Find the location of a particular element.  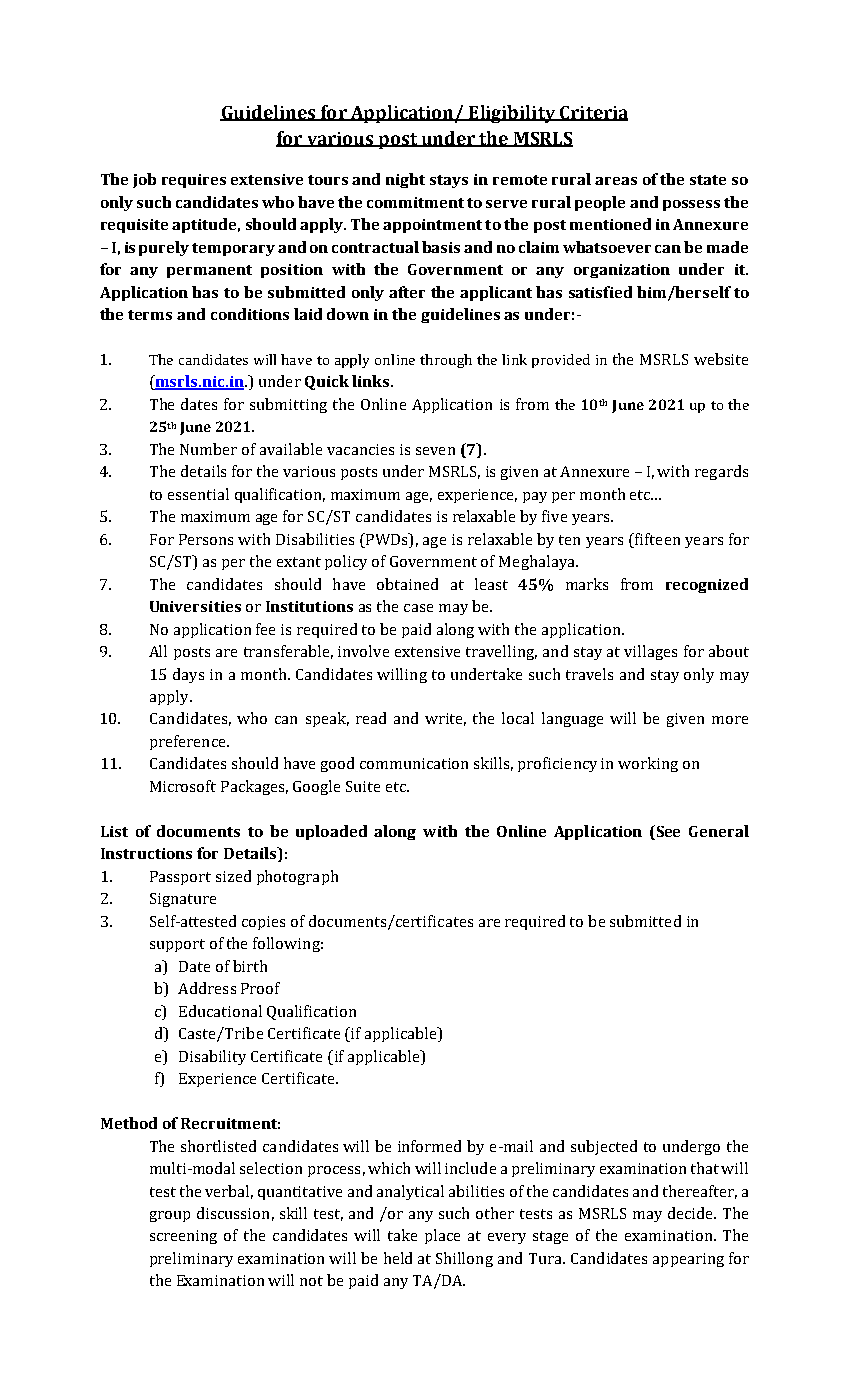

General is located at coordinates (719, 831).
